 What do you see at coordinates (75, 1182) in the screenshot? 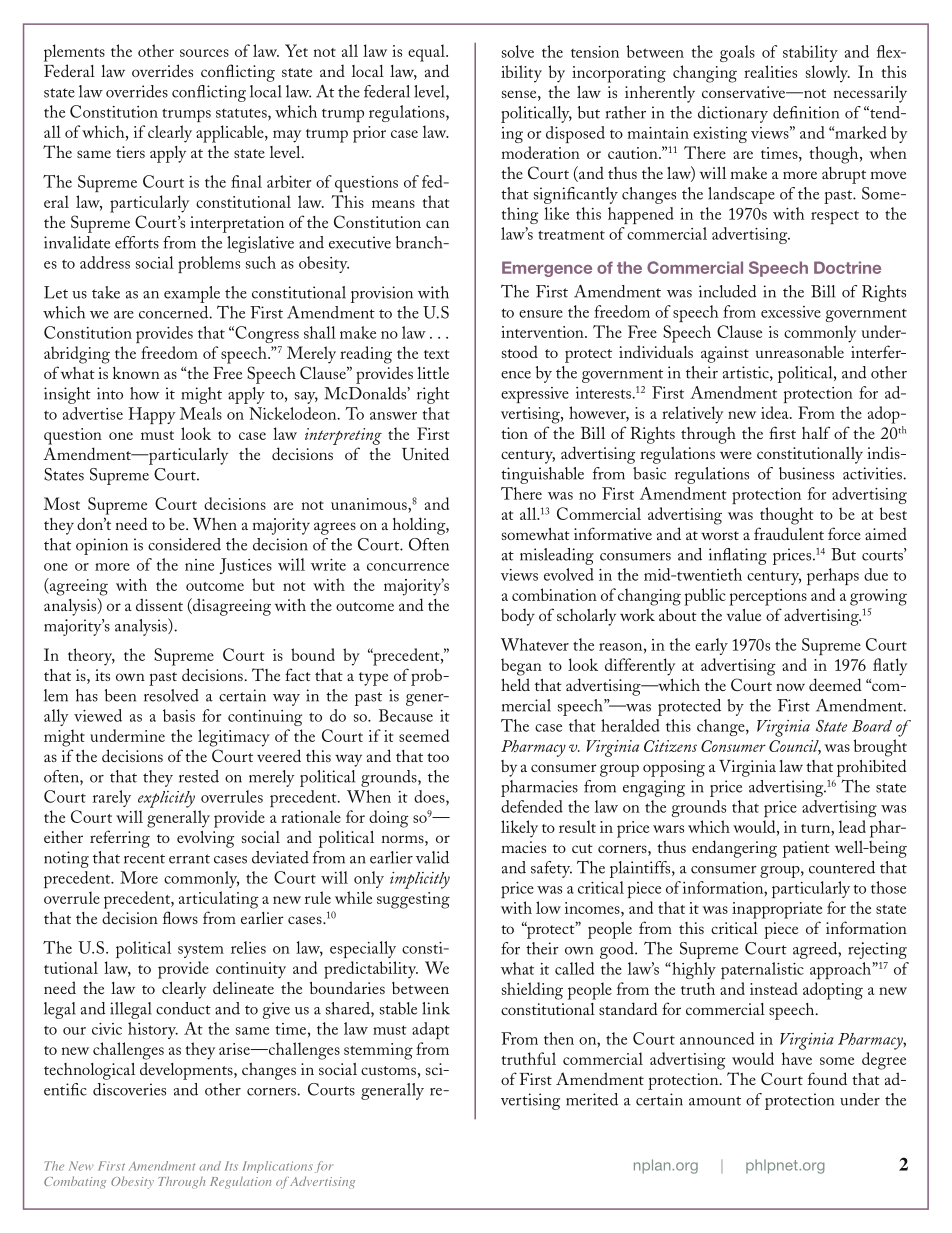
I see `Combating` at bounding box center [75, 1182].
